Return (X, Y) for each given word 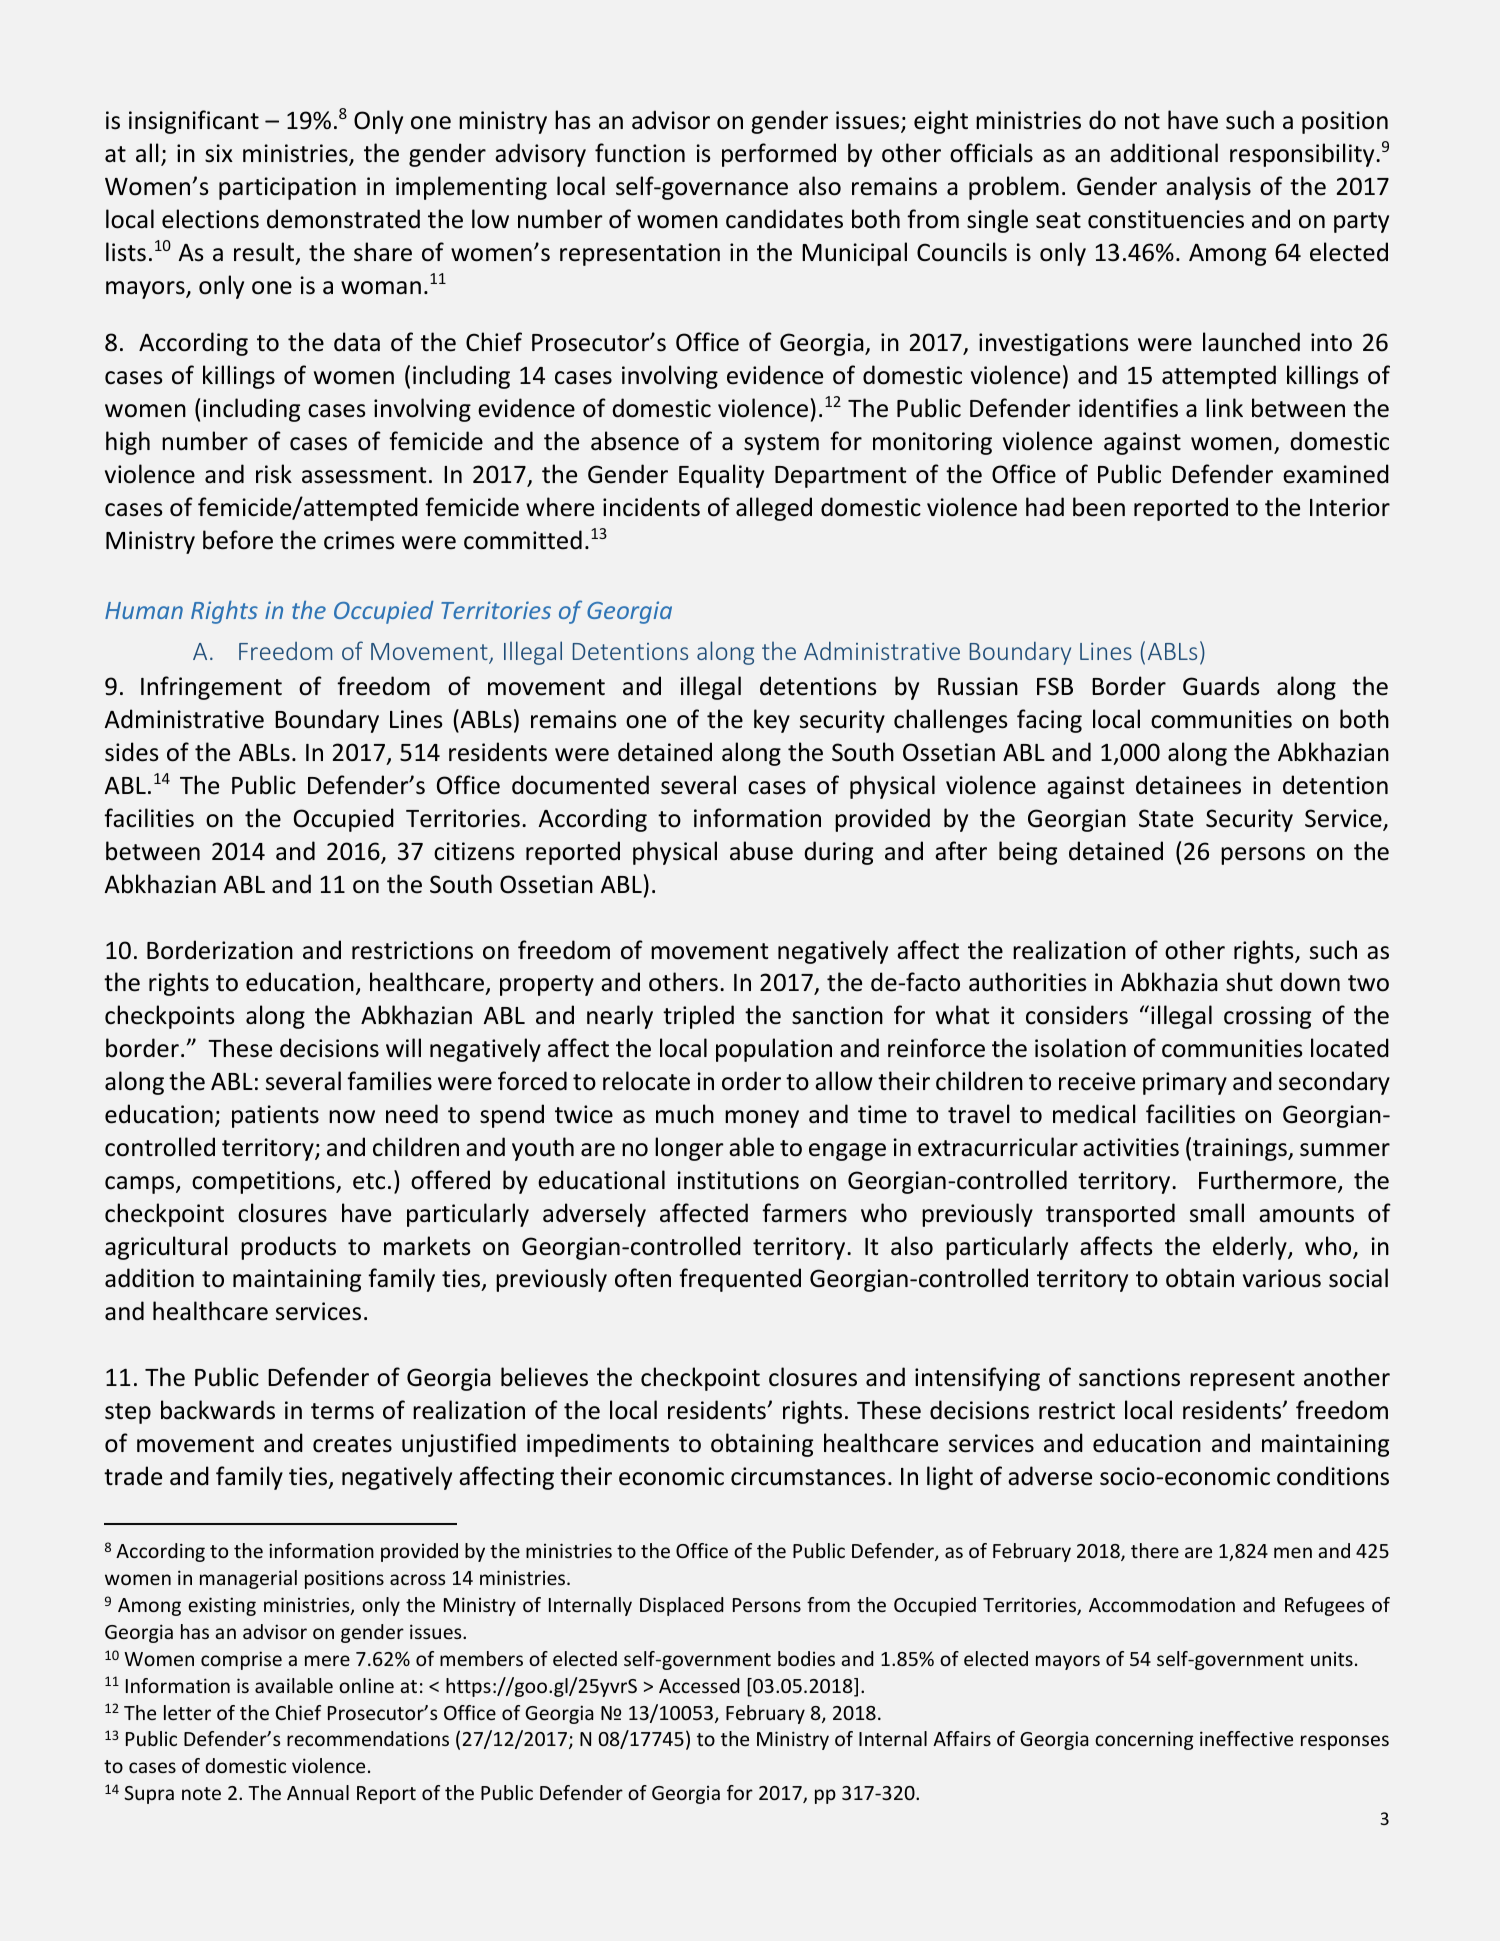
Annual (318, 1792)
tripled (698, 1017)
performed (779, 155)
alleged (774, 509)
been (1099, 507)
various (1282, 1278)
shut (1249, 982)
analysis (1208, 188)
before (238, 540)
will (403, 1047)
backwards (218, 1410)
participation (287, 188)
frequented (740, 1280)
